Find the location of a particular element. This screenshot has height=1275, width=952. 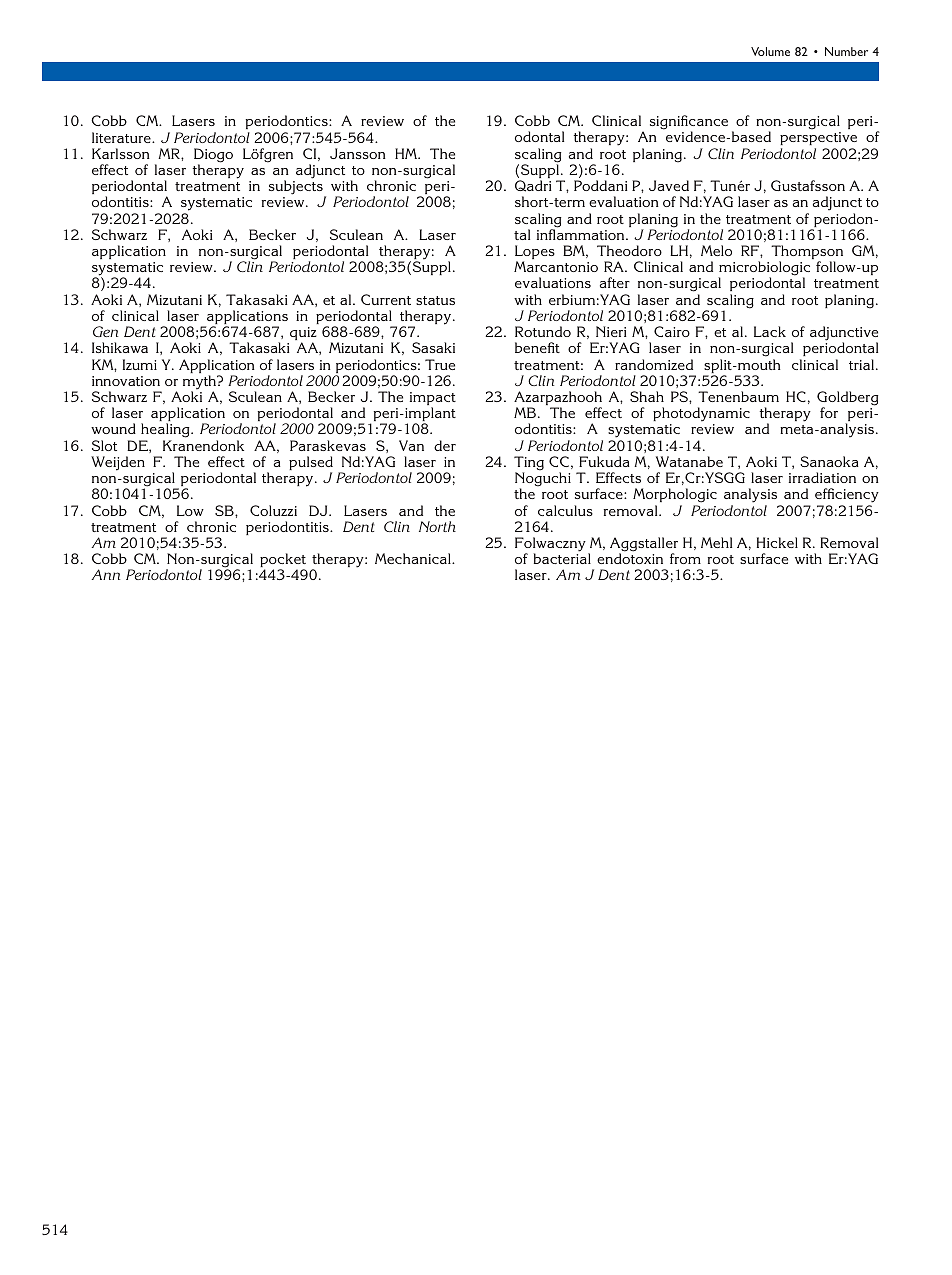

Volume is located at coordinates (770, 51).
